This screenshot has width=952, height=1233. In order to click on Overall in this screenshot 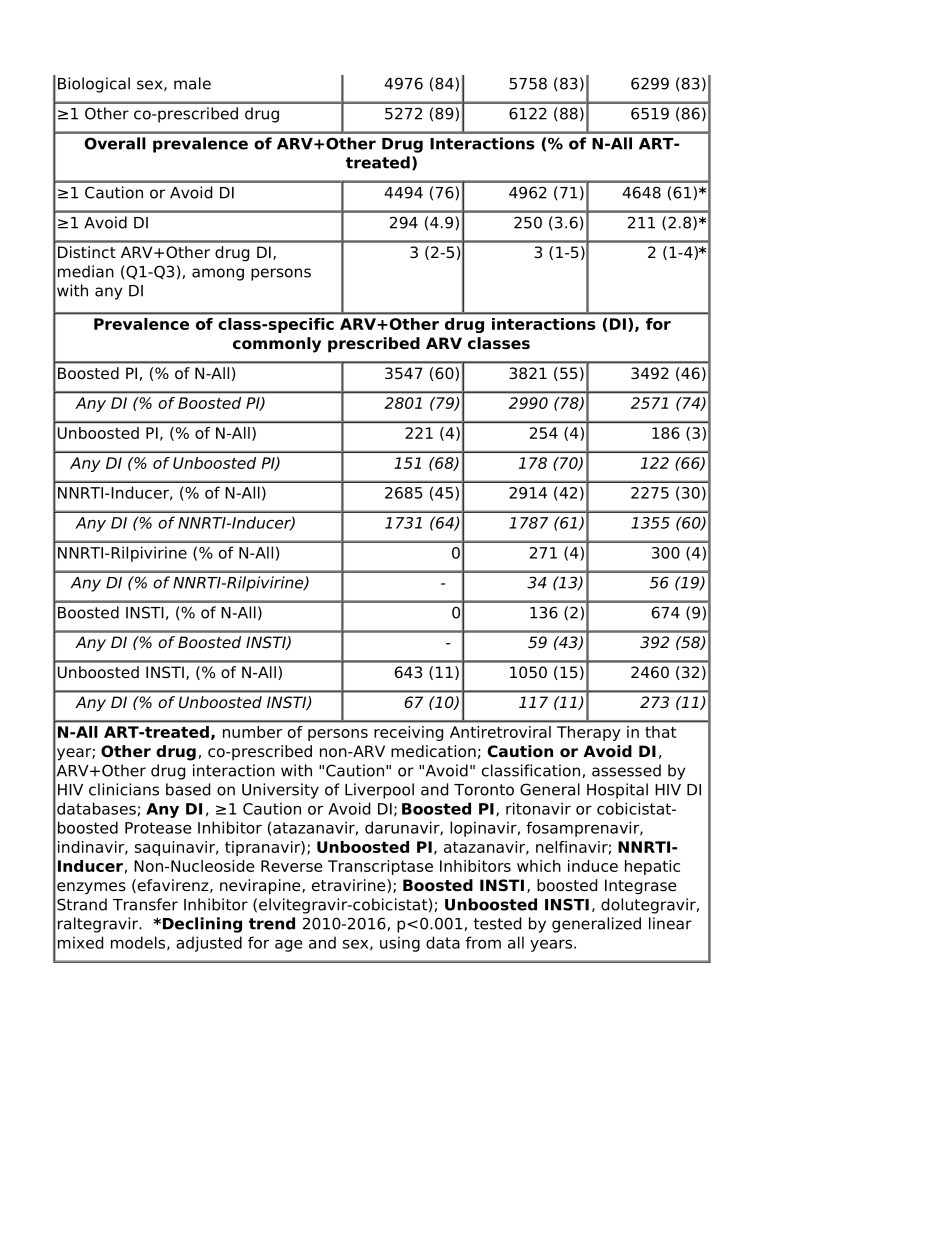, I will do `click(115, 143)`.
